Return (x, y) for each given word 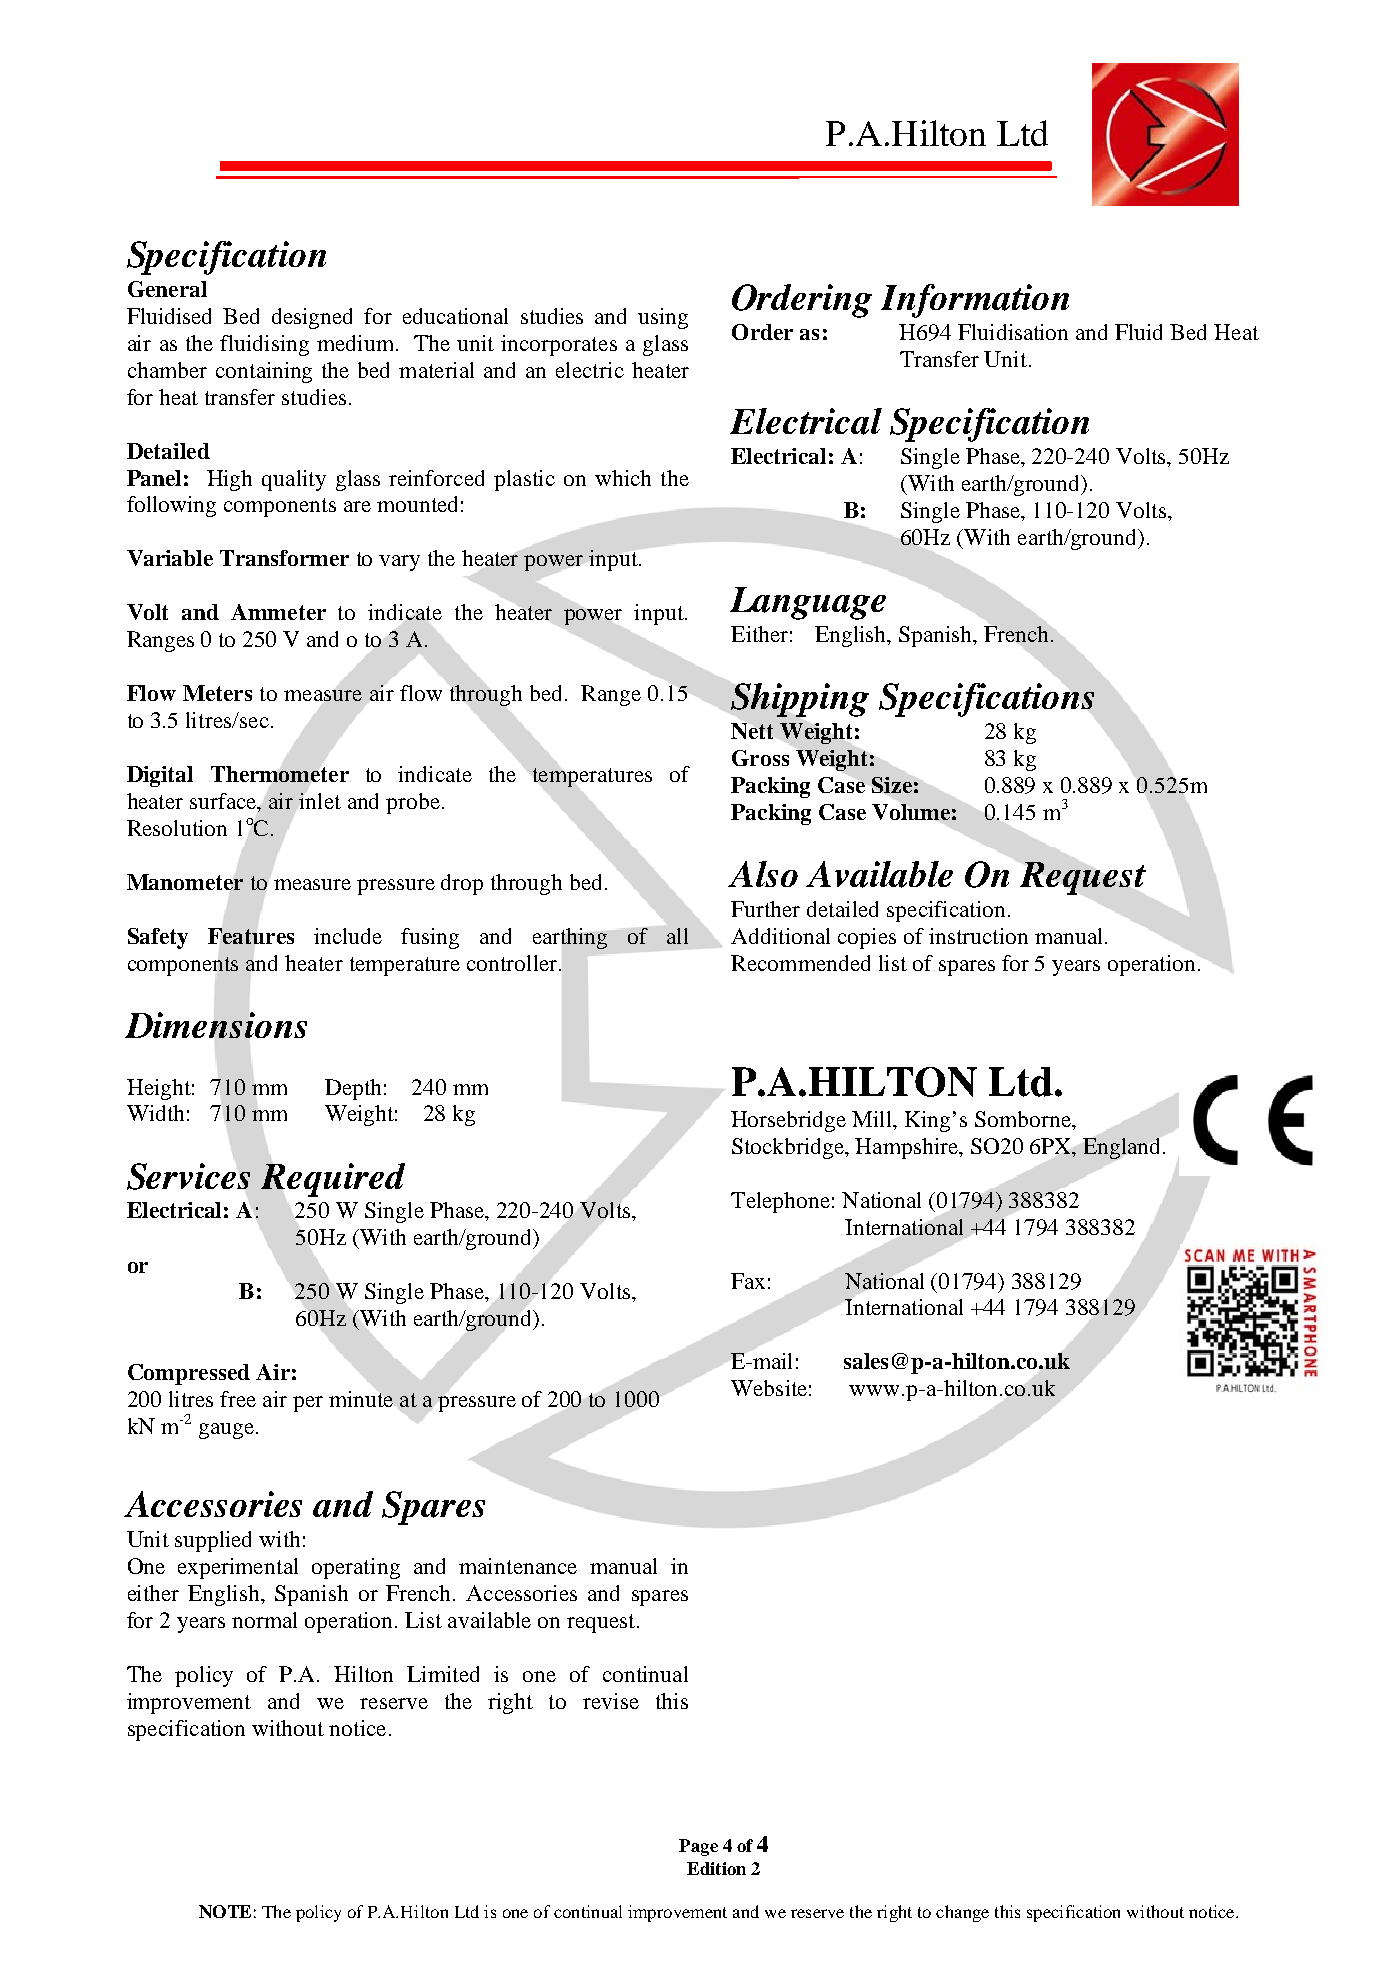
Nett (752, 731)
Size (892, 785)
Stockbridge (789, 1148)
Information (975, 301)
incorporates (559, 345)
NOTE (225, 1911)
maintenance (518, 1566)
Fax (748, 1281)
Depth (353, 1089)
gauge (226, 1431)
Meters (217, 693)
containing (264, 372)
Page (698, 1847)
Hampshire (908, 1148)
